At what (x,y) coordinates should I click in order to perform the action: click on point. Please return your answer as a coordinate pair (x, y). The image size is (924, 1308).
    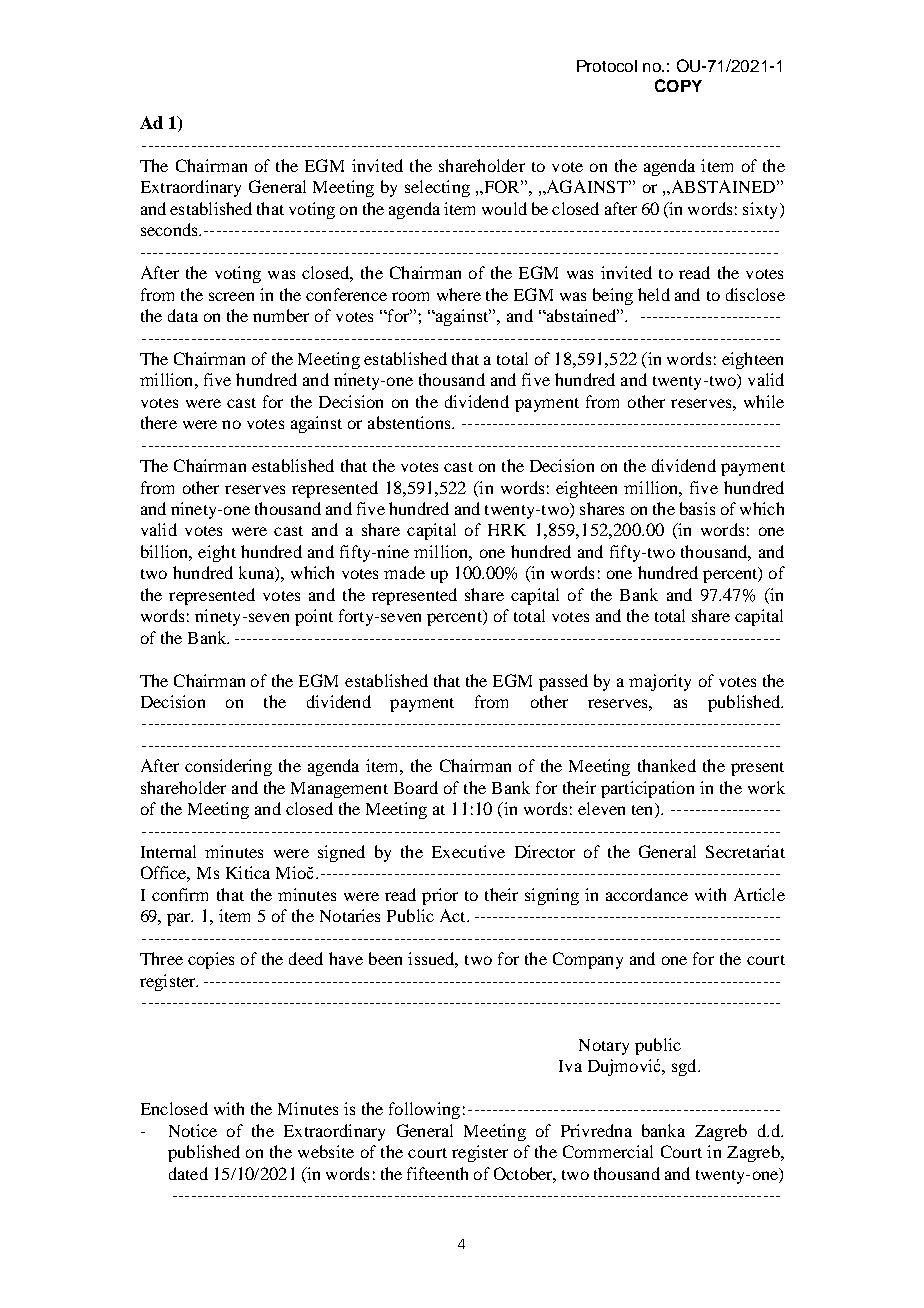
    Looking at the image, I should click on (314, 617).
